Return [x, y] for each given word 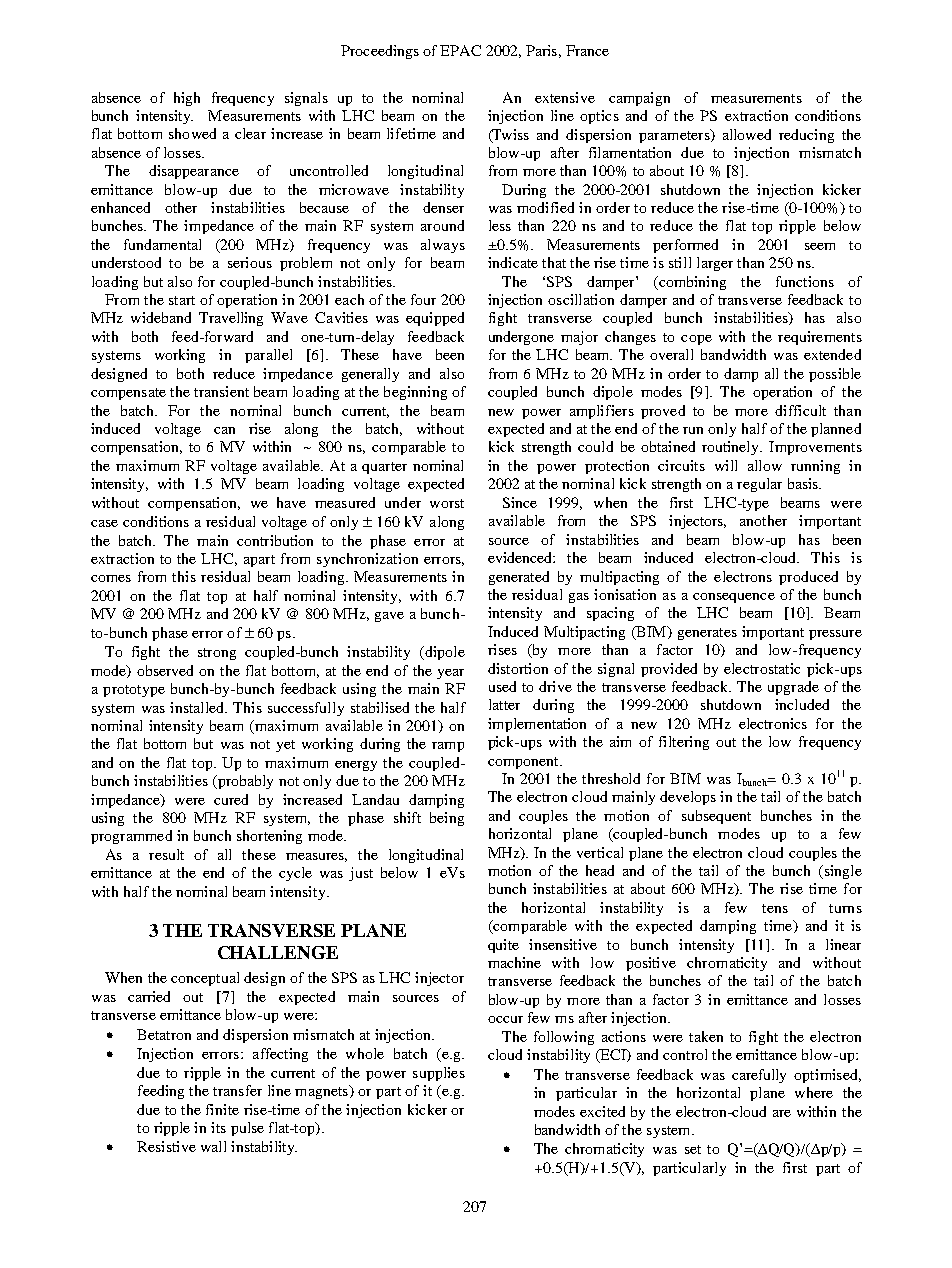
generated [519, 578]
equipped [435, 319]
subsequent [716, 817]
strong [217, 654]
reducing [806, 136]
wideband [161, 317]
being [447, 819]
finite [222, 1109]
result [166, 854]
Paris [541, 50]
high [187, 99]
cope [696, 340]
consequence [734, 598]
